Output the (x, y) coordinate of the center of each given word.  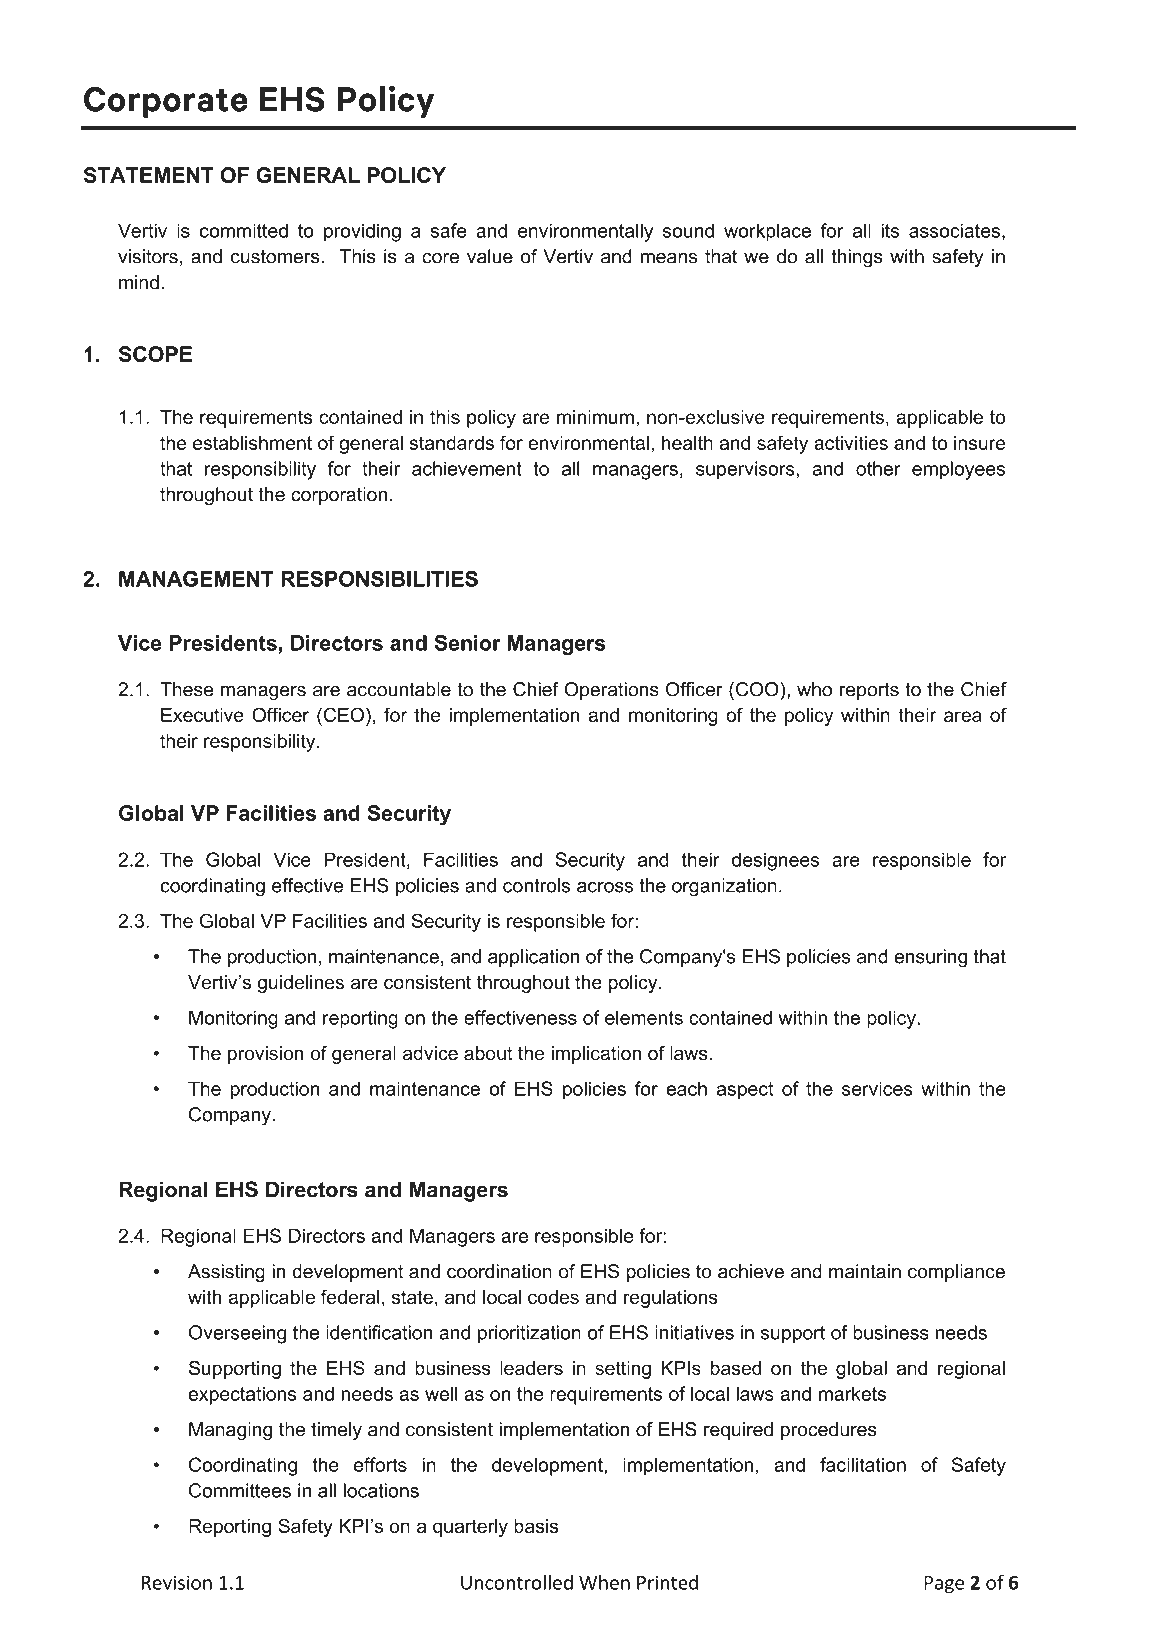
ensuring (930, 958)
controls (536, 885)
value (490, 256)
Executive (202, 715)
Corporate (166, 102)
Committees (240, 1490)
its (890, 230)
